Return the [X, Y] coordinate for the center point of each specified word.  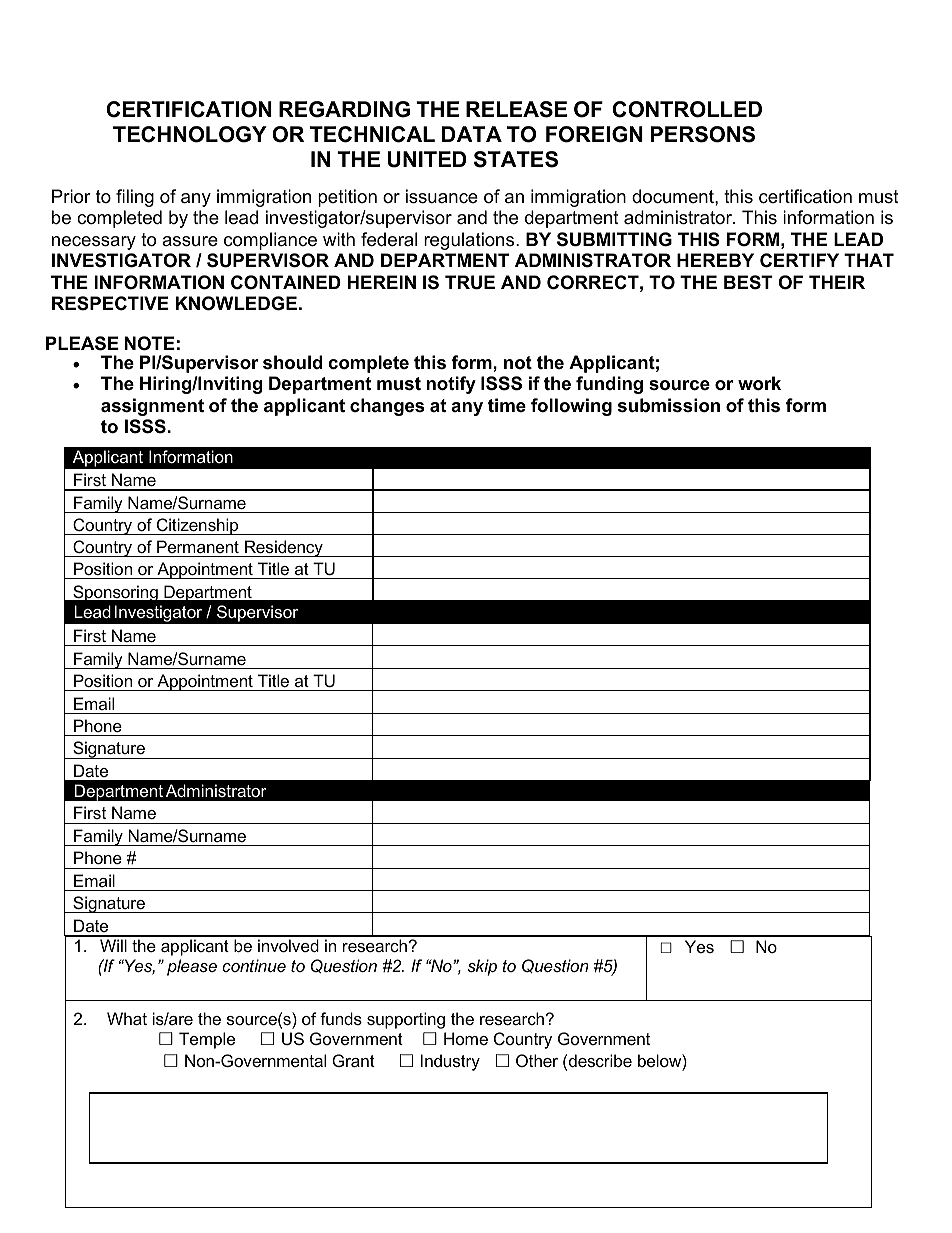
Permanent [198, 546]
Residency [284, 548]
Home [466, 1038]
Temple [207, 1040]
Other [537, 1060]
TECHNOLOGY [190, 134]
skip [482, 967]
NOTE [150, 343]
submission [669, 405]
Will [113, 945]
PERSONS [703, 134]
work [759, 383]
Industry [450, 1062]
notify [451, 385]
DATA [472, 134]
